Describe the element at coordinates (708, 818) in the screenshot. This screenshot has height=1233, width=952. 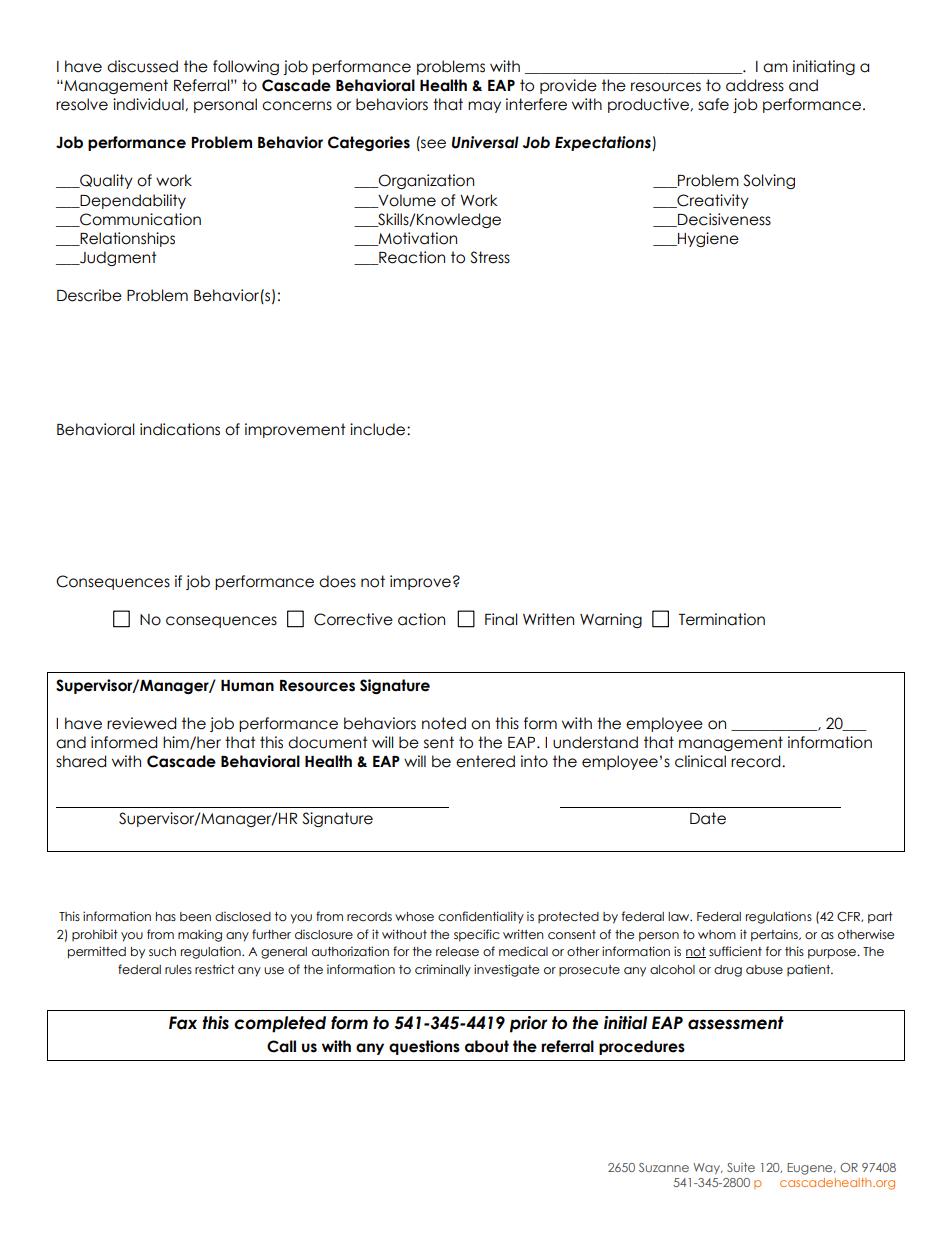
I see `Date` at that location.
